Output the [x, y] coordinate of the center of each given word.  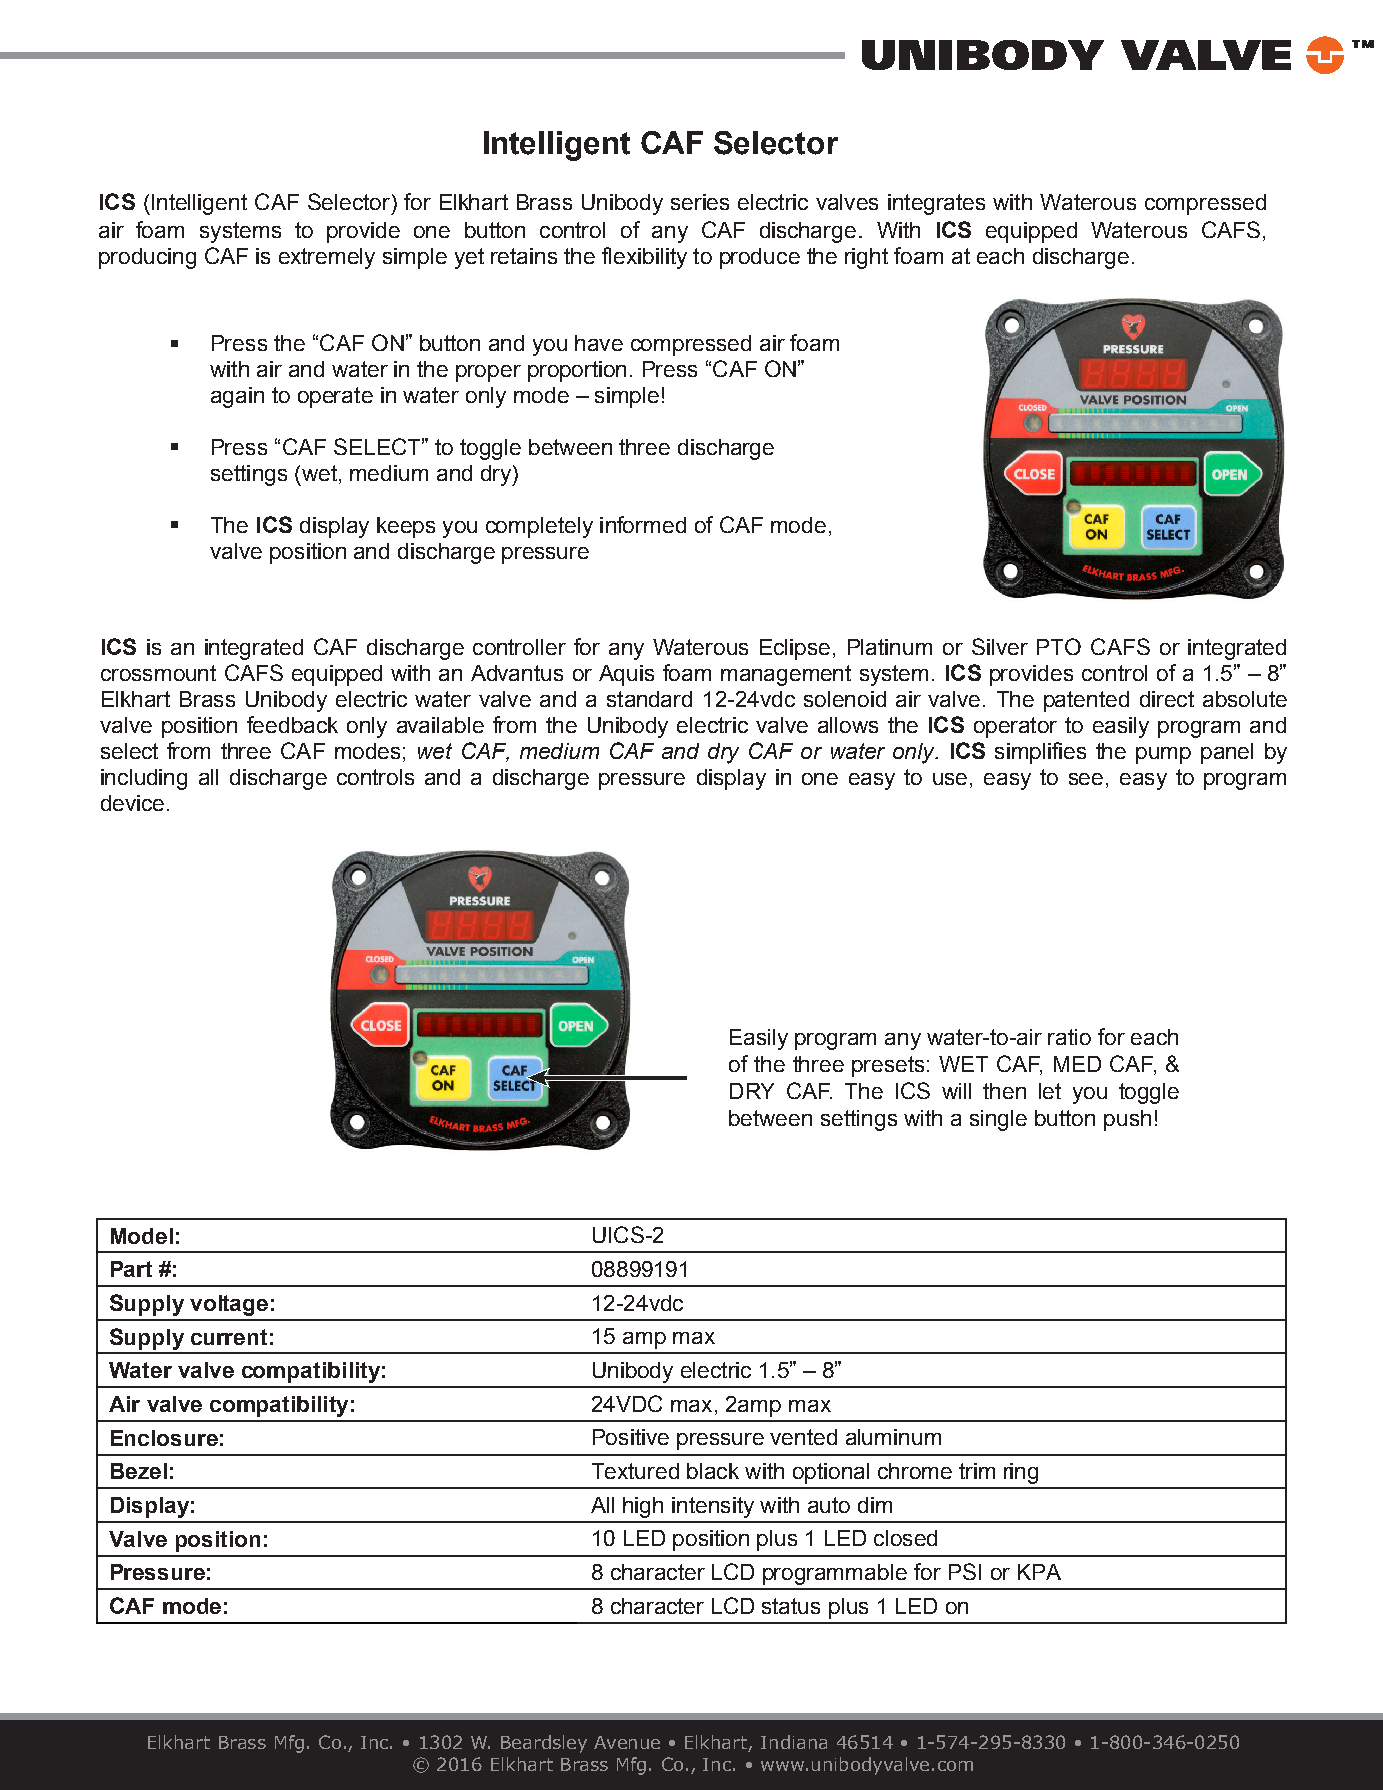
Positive [631, 1437]
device [132, 803]
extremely [327, 258]
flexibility [644, 258]
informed [643, 524]
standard [649, 699]
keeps [406, 527]
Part [131, 1269]
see [1086, 779]
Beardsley [544, 1744]
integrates [936, 204]
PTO [1059, 646]
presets [888, 1066]
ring [1021, 1473]
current [229, 1337]
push [1127, 1120]
